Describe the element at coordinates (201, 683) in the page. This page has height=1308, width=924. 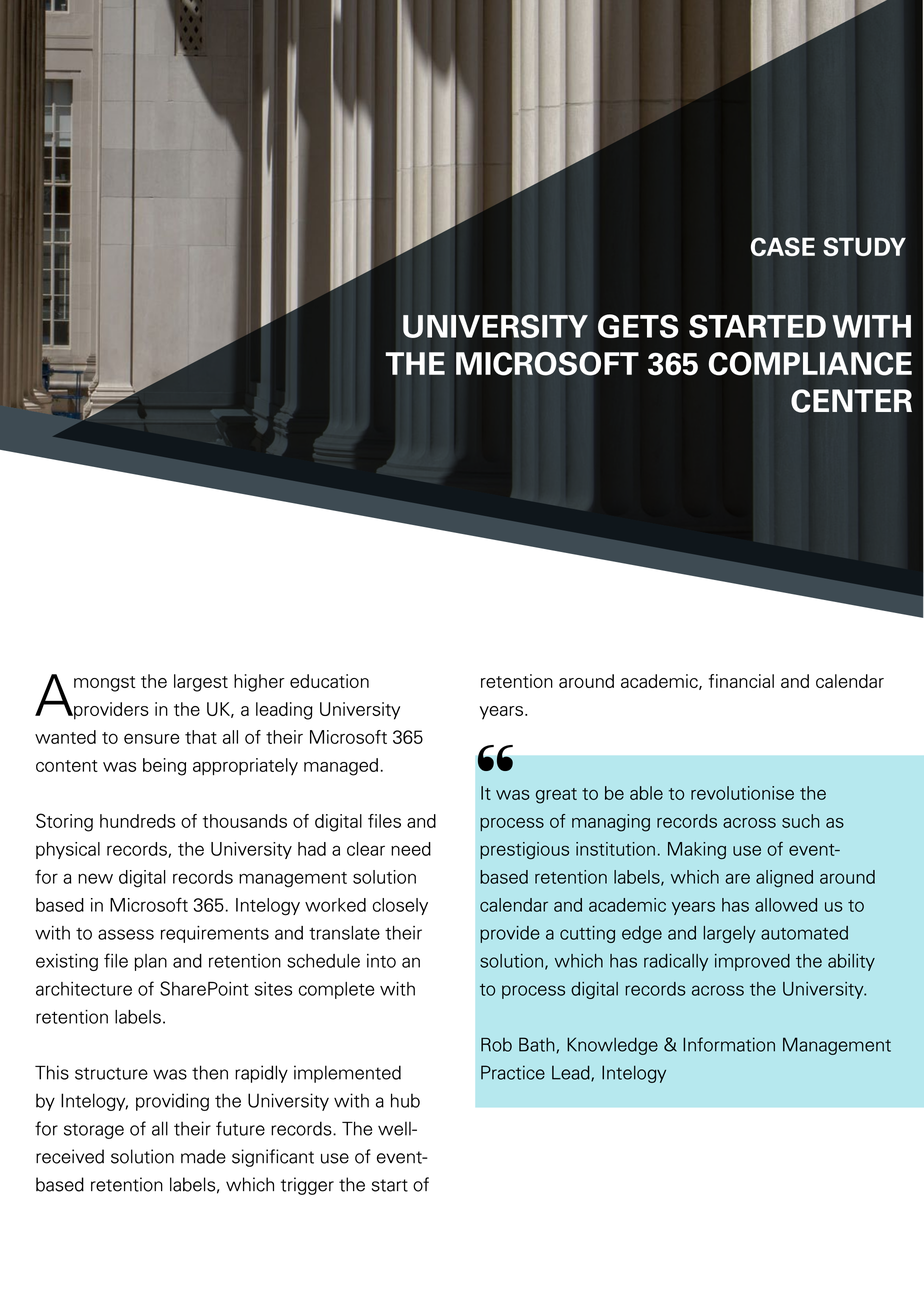
I see `largest` at that location.
